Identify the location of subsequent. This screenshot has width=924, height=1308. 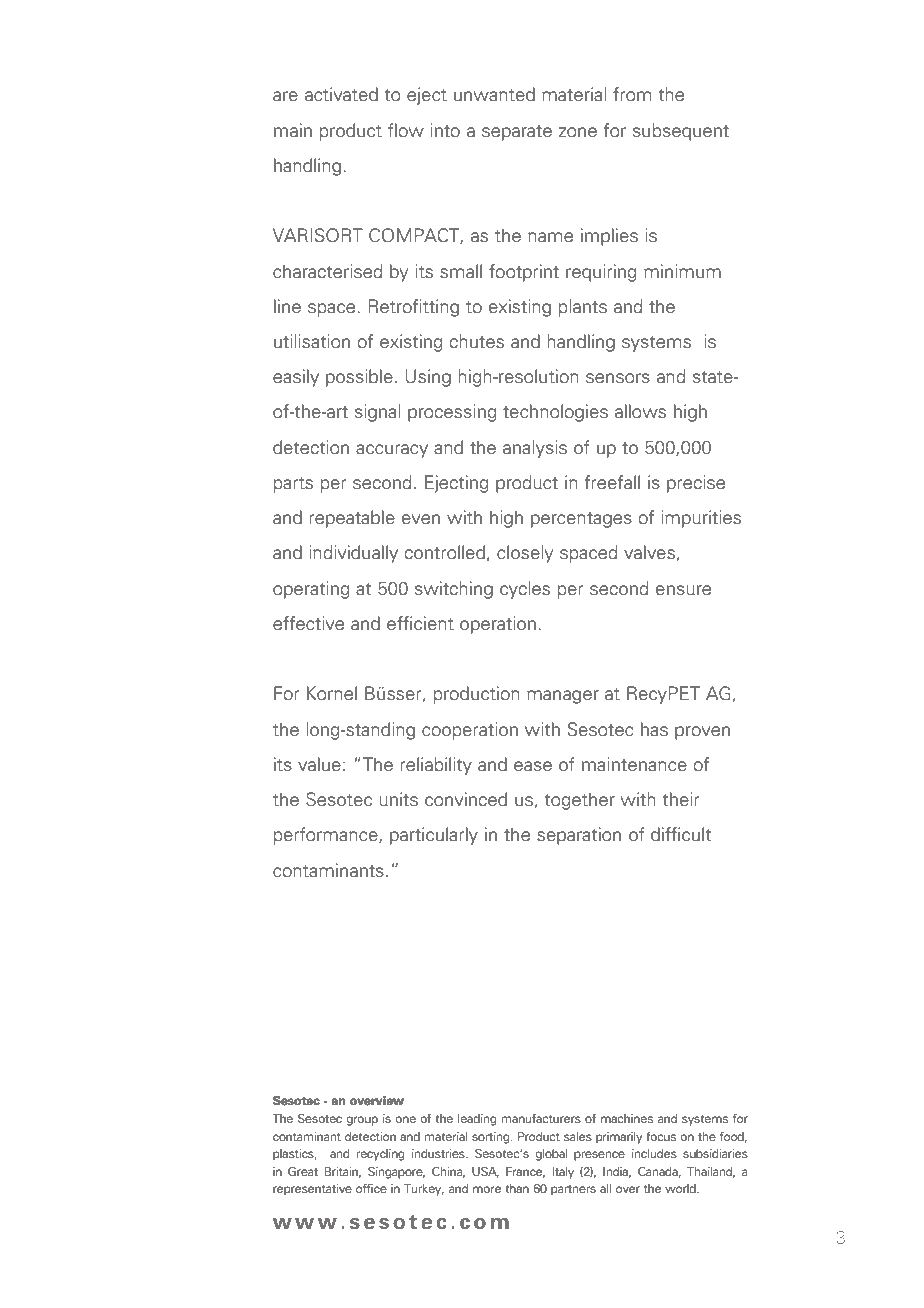
(681, 132).
